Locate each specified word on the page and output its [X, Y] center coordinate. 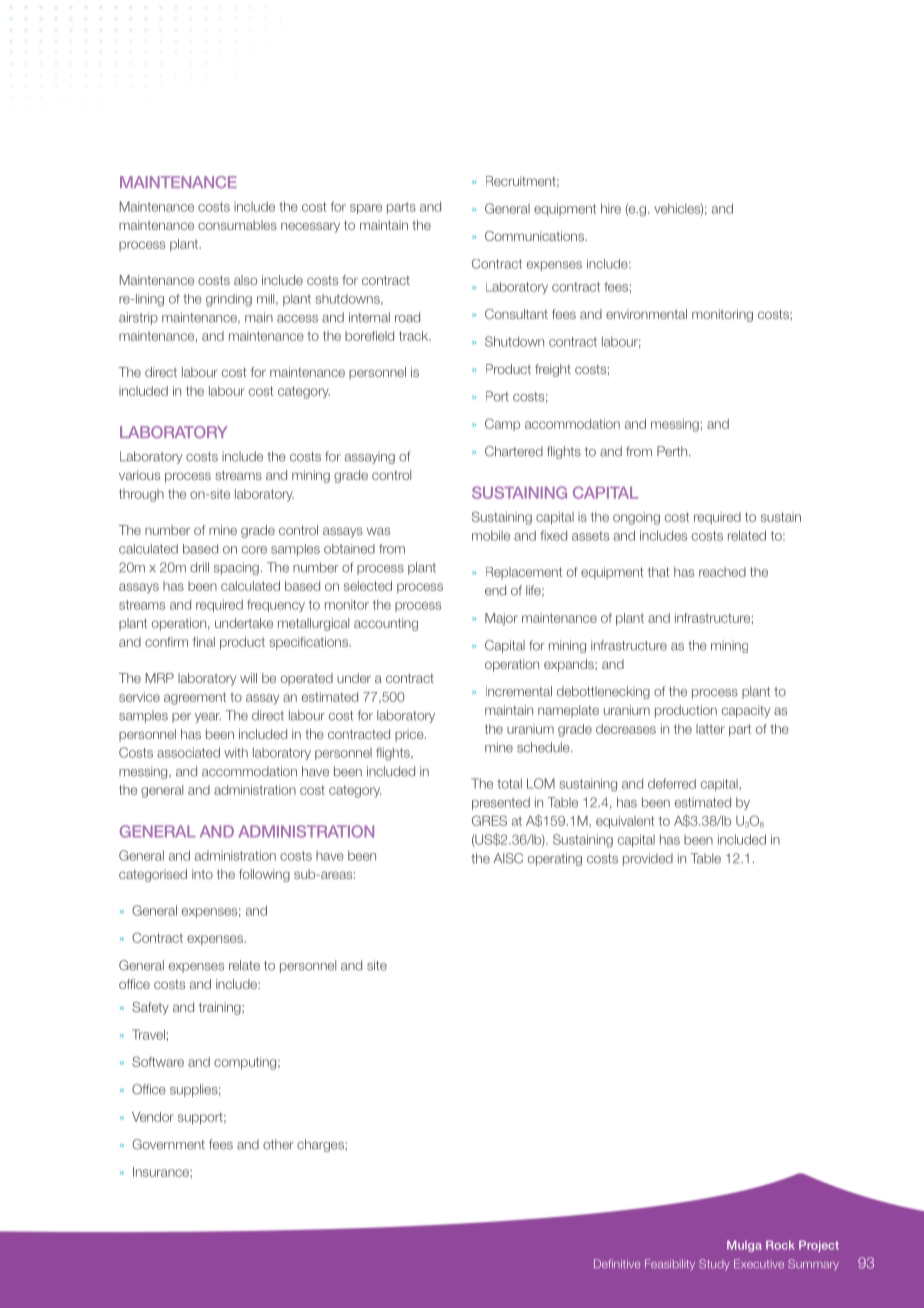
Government [168, 1144]
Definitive [617, 1264]
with [236, 752]
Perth [673, 451]
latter [710, 729]
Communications [535, 236]
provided [648, 859]
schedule [544, 747]
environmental [646, 314]
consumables [237, 225]
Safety [150, 1008]
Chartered [514, 451]
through [141, 495]
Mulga [744, 1246]
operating [555, 859]
